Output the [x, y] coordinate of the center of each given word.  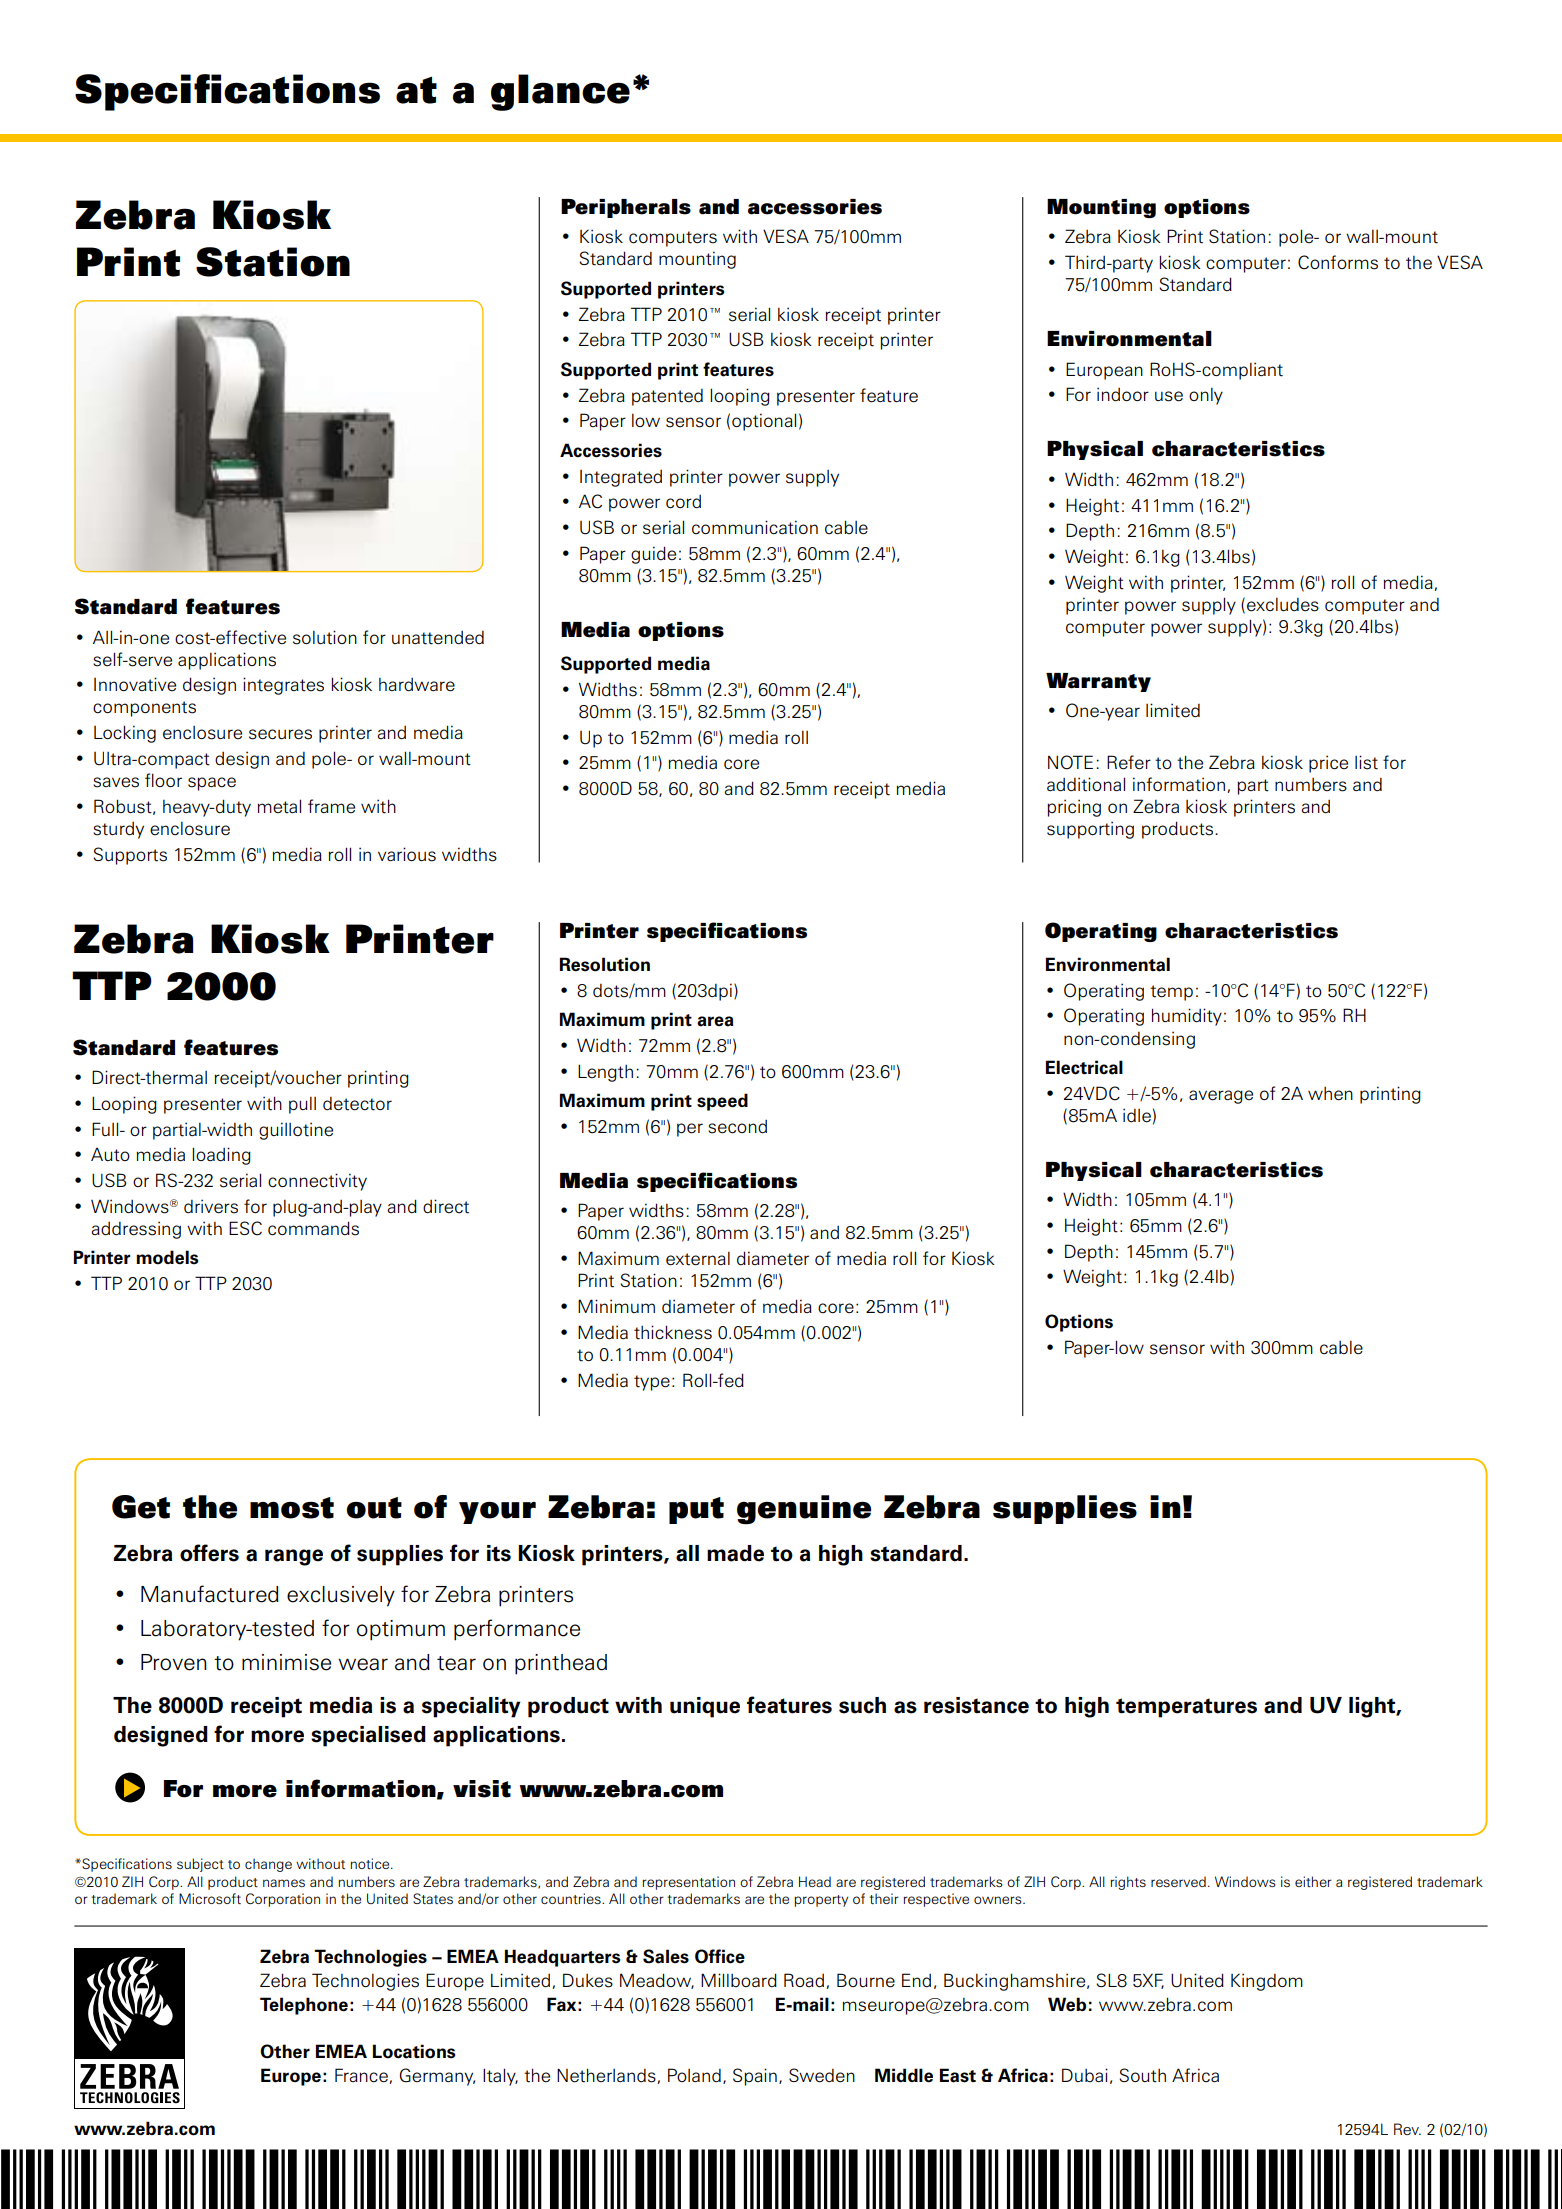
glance [560, 92]
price [1328, 764]
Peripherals [626, 208]
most [292, 1508]
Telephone [304, 2006]
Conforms [1338, 262]
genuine [804, 1510]
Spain [755, 2077]
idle [1137, 1115]
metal [279, 806]
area [715, 1021]
